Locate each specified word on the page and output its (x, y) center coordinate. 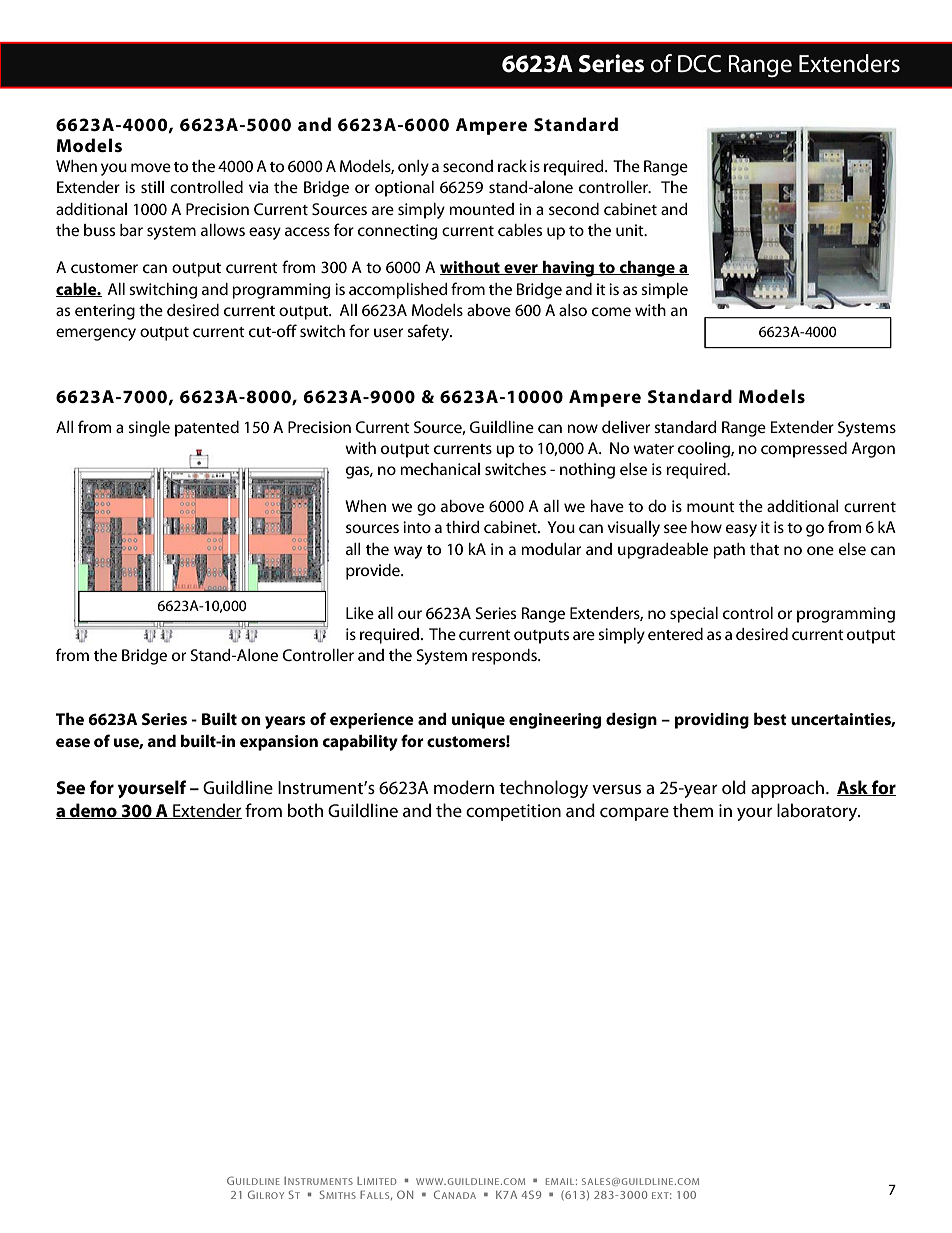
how (706, 527)
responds (505, 657)
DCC (699, 64)
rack (512, 166)
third (463, 527)
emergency (96, 334)
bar (131, 230)
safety (429, 332)
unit (631, 230)
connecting (397, 232)
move (151, 167)
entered (675, 634)
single (149, 429)
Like (360, 613)
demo (93, 811)
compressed (804, 450)
